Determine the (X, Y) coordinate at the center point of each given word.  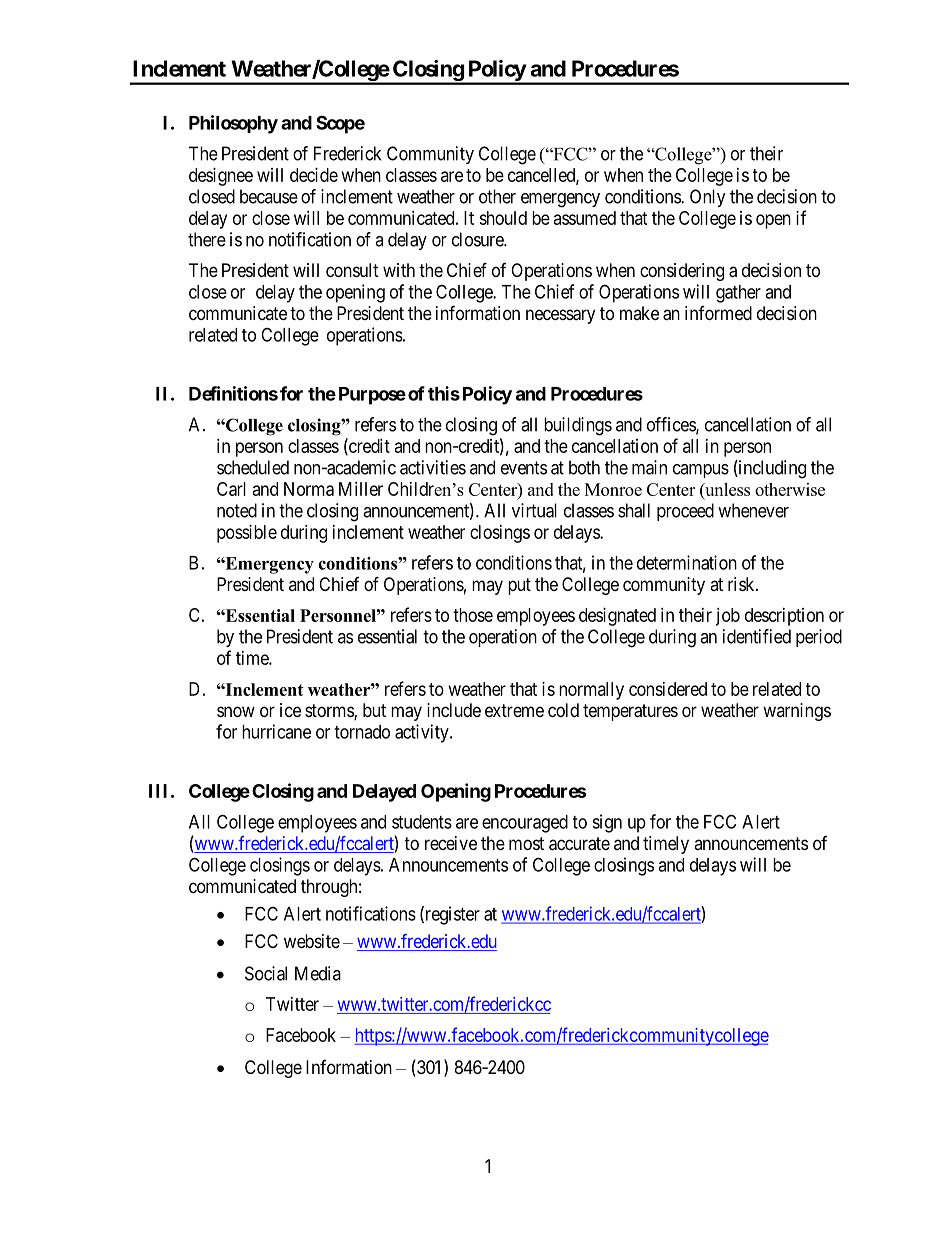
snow (236, 711)
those (473, 615)
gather (738, 294)
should (503, 218)
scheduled (253, 467)
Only (708, 198)
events (524, 468)
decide (314, 175)
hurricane (276, 731)
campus (701, 471)
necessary (560, 316)
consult (352, 270)
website (312, 941)
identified (757, 636)
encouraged (525, 824)
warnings (797, 712)
